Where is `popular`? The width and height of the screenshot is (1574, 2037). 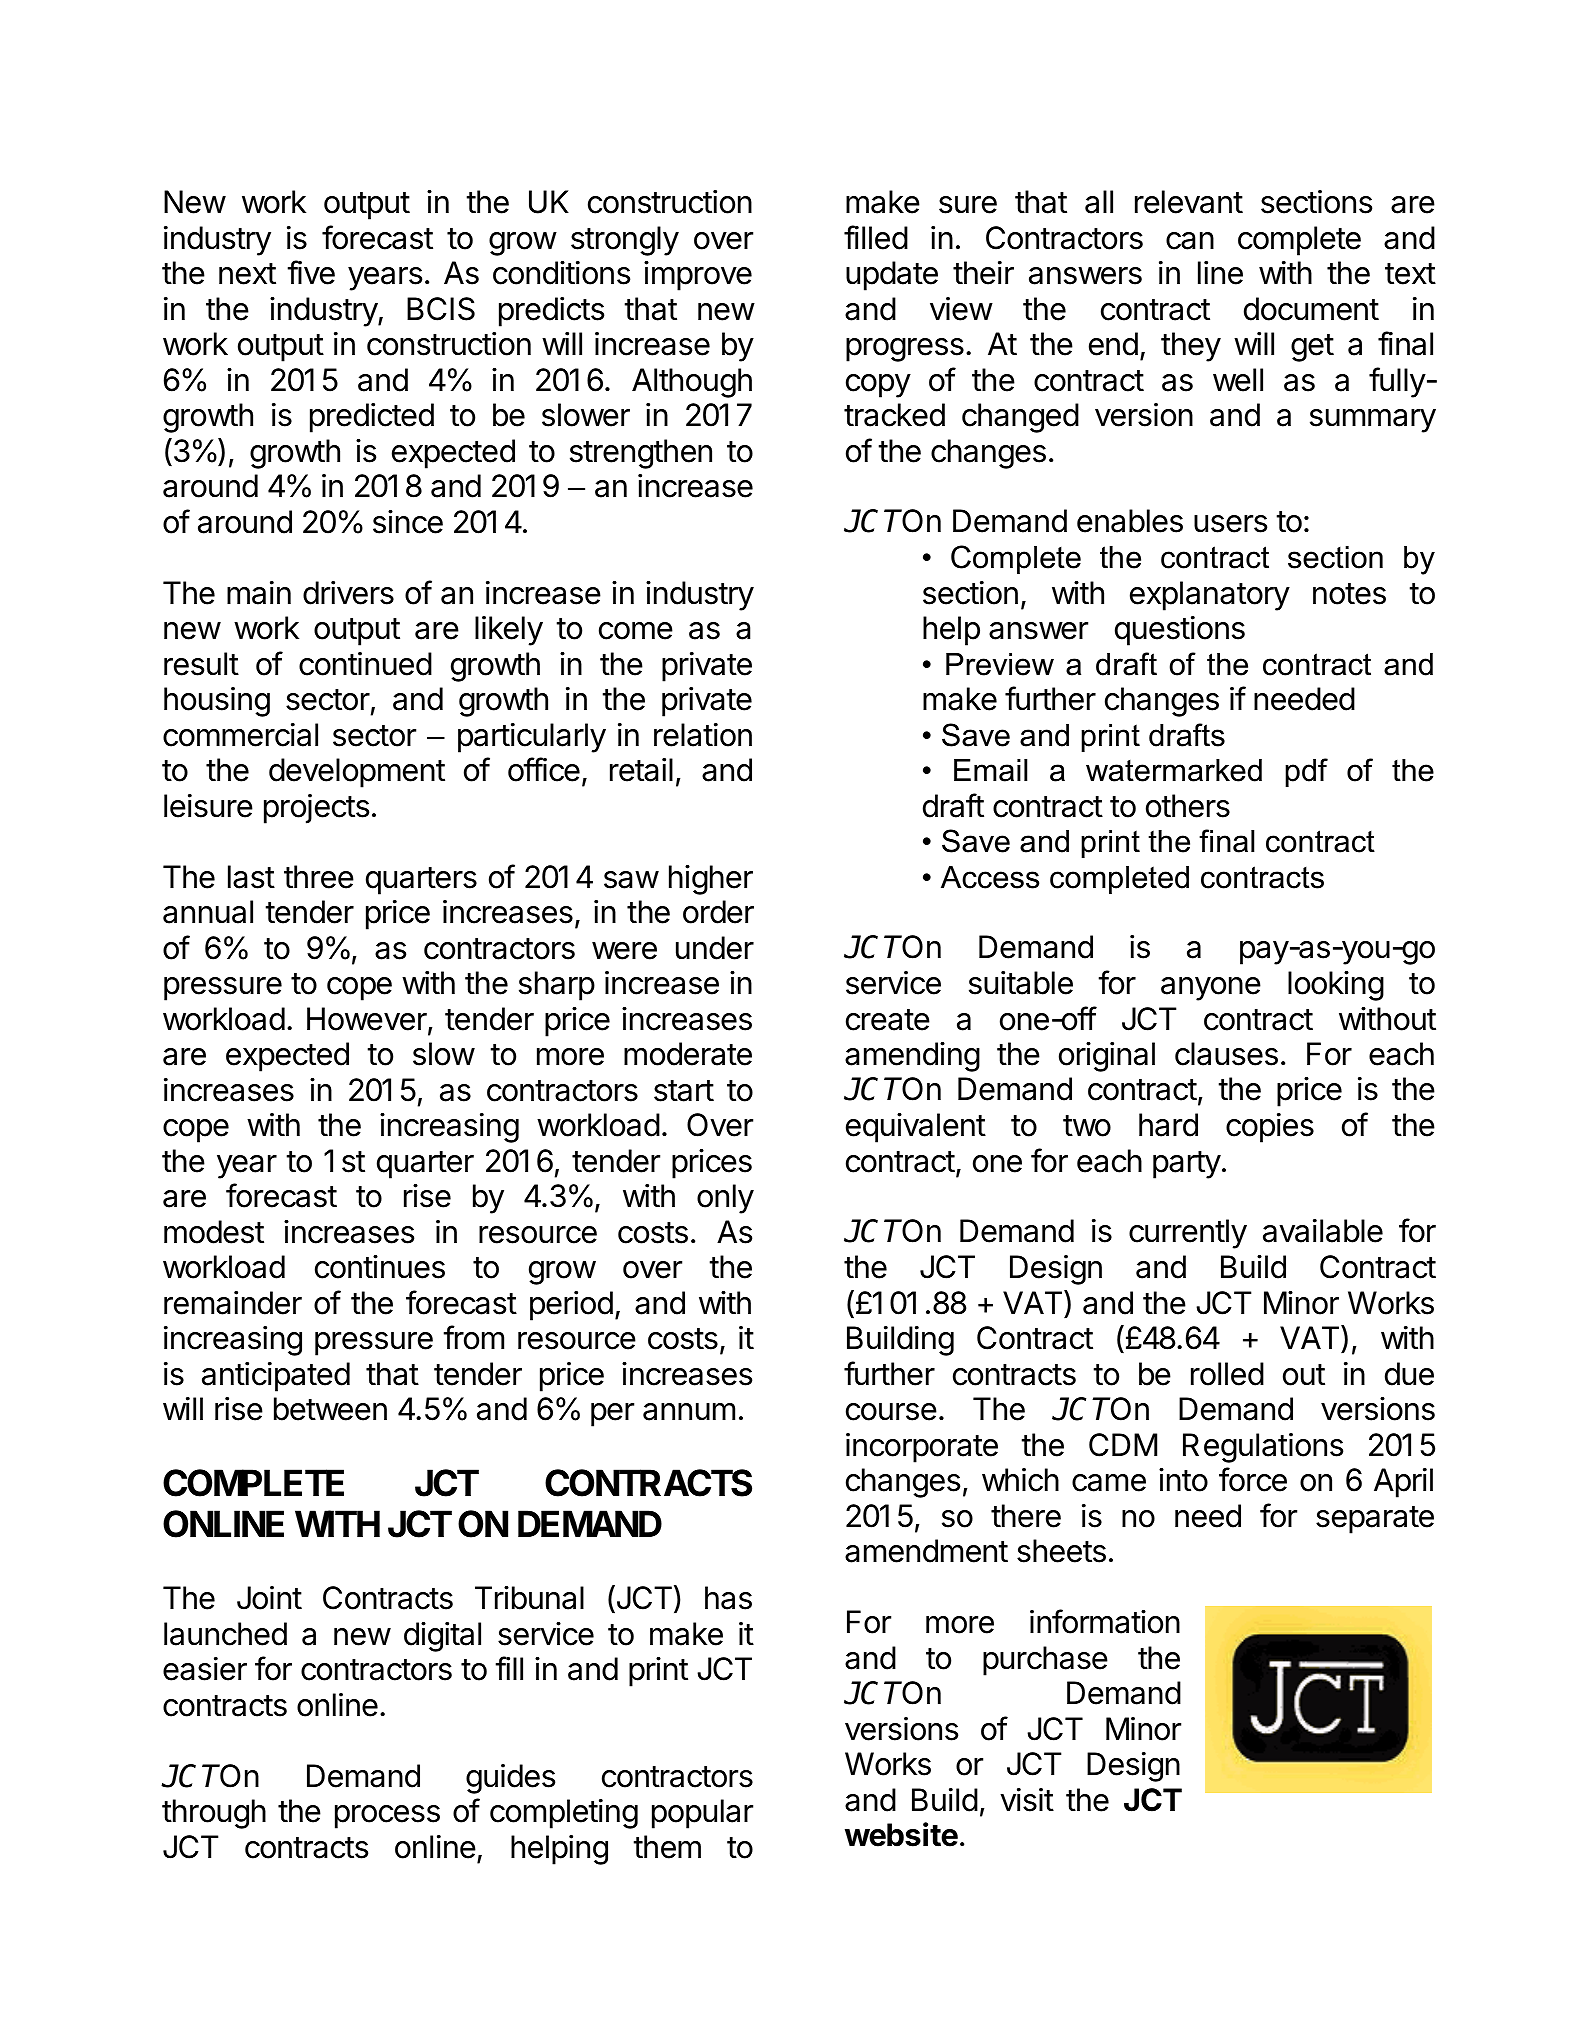
popular is located at coordinates (702, 1814).
